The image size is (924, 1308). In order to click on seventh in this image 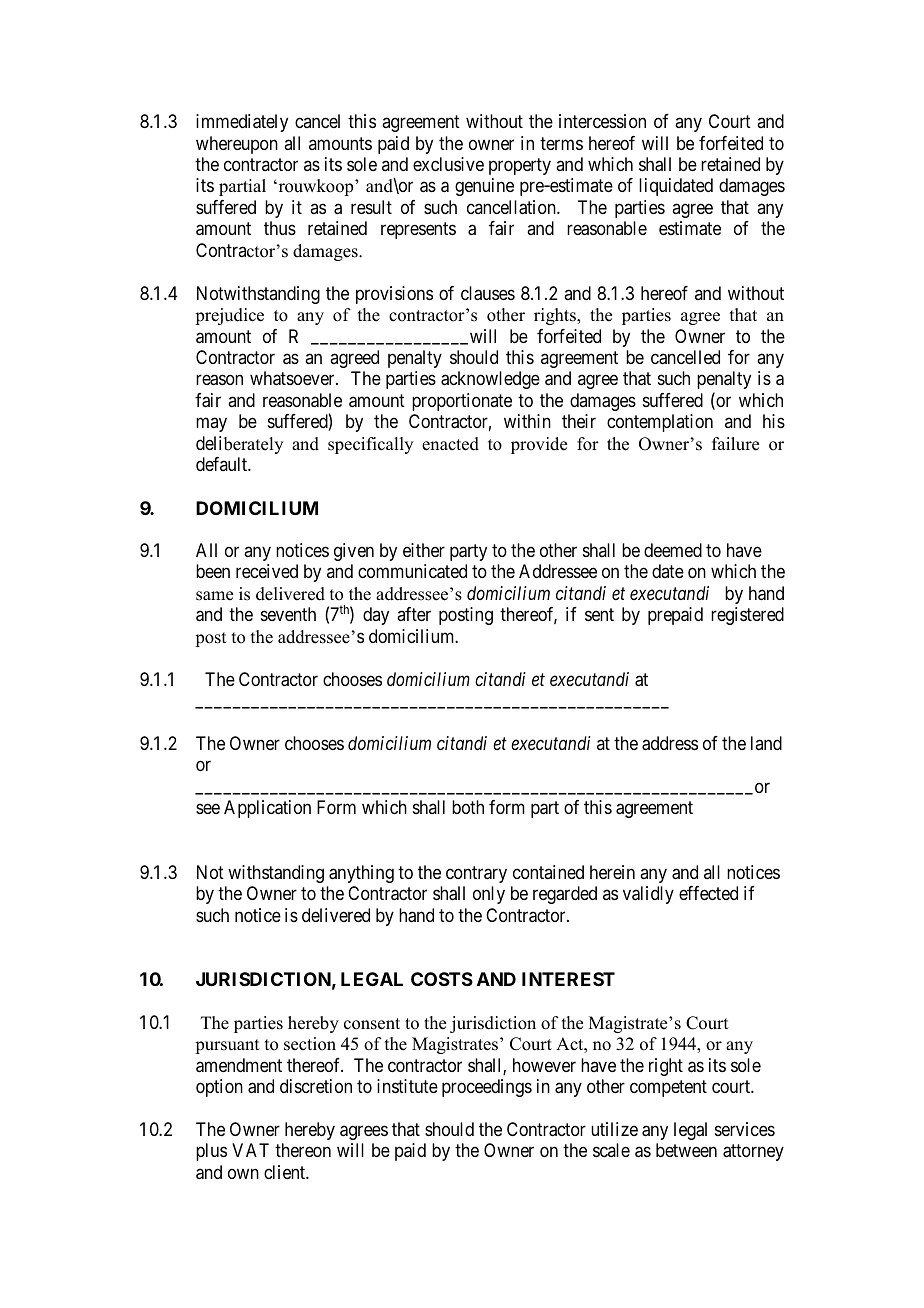, I will do `click(288, 614)`.
